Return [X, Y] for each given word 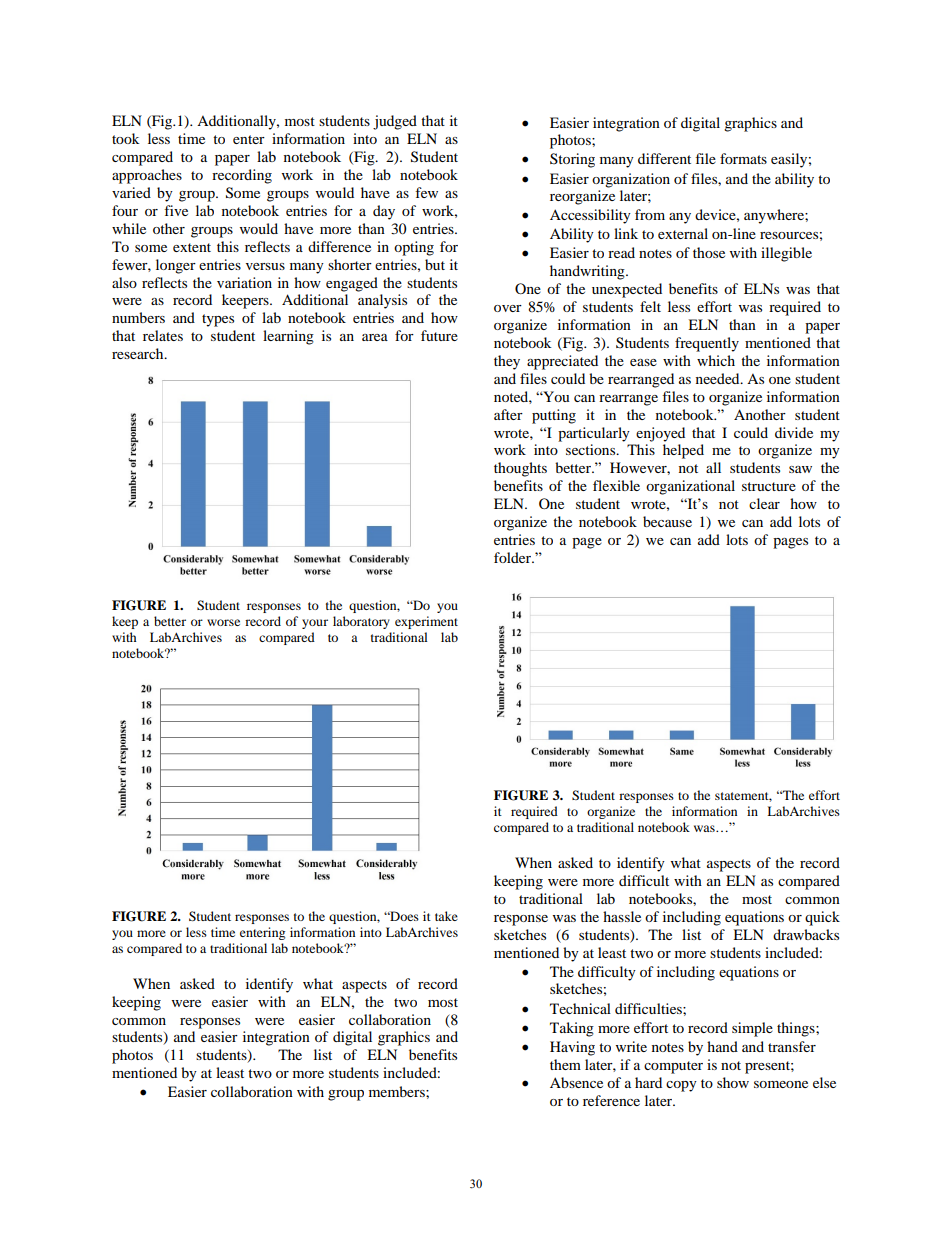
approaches [147, 176]
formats [743, 158]
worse [223, 622]
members [398, 1091]
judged [395, 122]
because [667, 521]
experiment [426, 622]
